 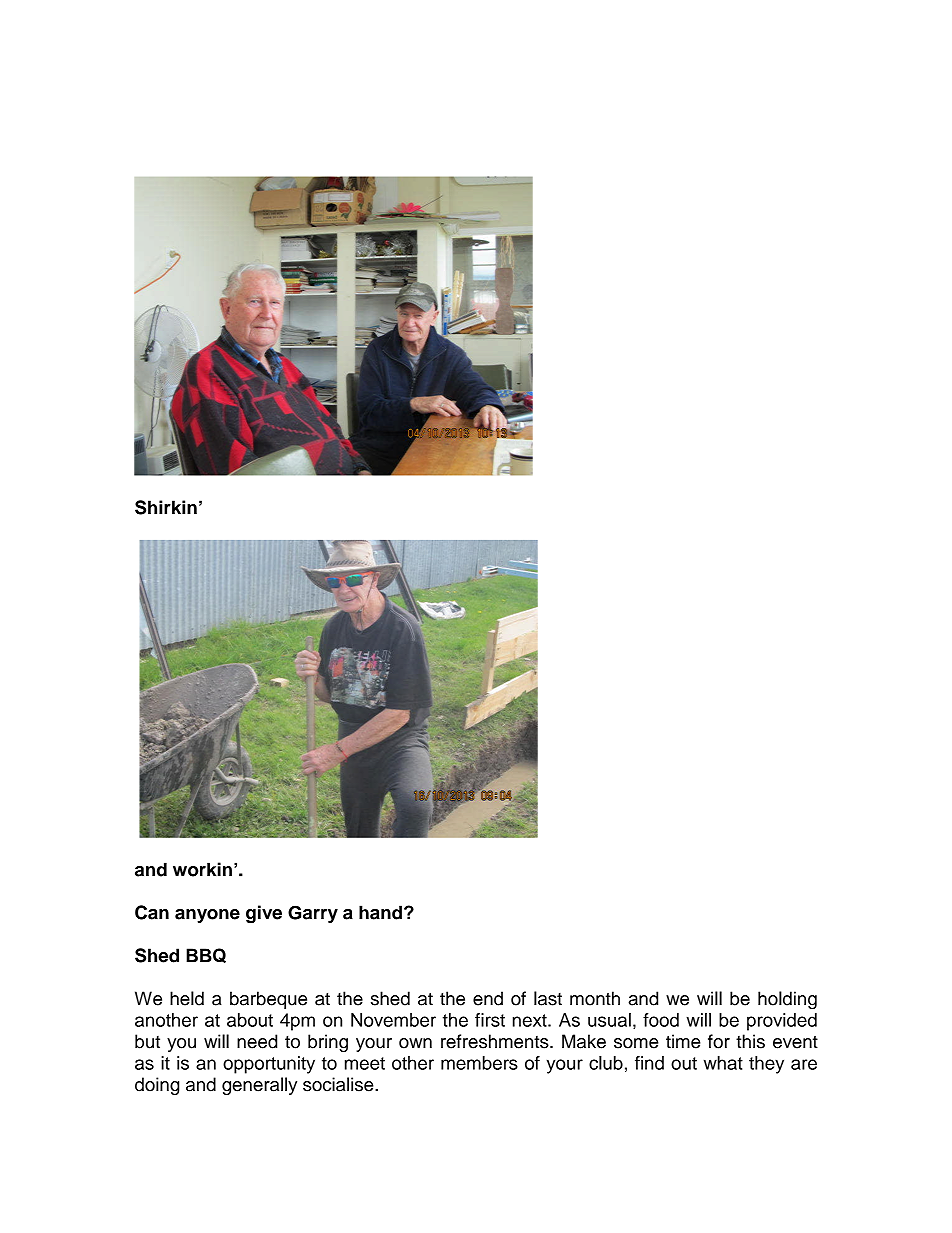 What do you see at coordinates (187, 998) in the page?
I see `held` at bounding box center [187, 998].
